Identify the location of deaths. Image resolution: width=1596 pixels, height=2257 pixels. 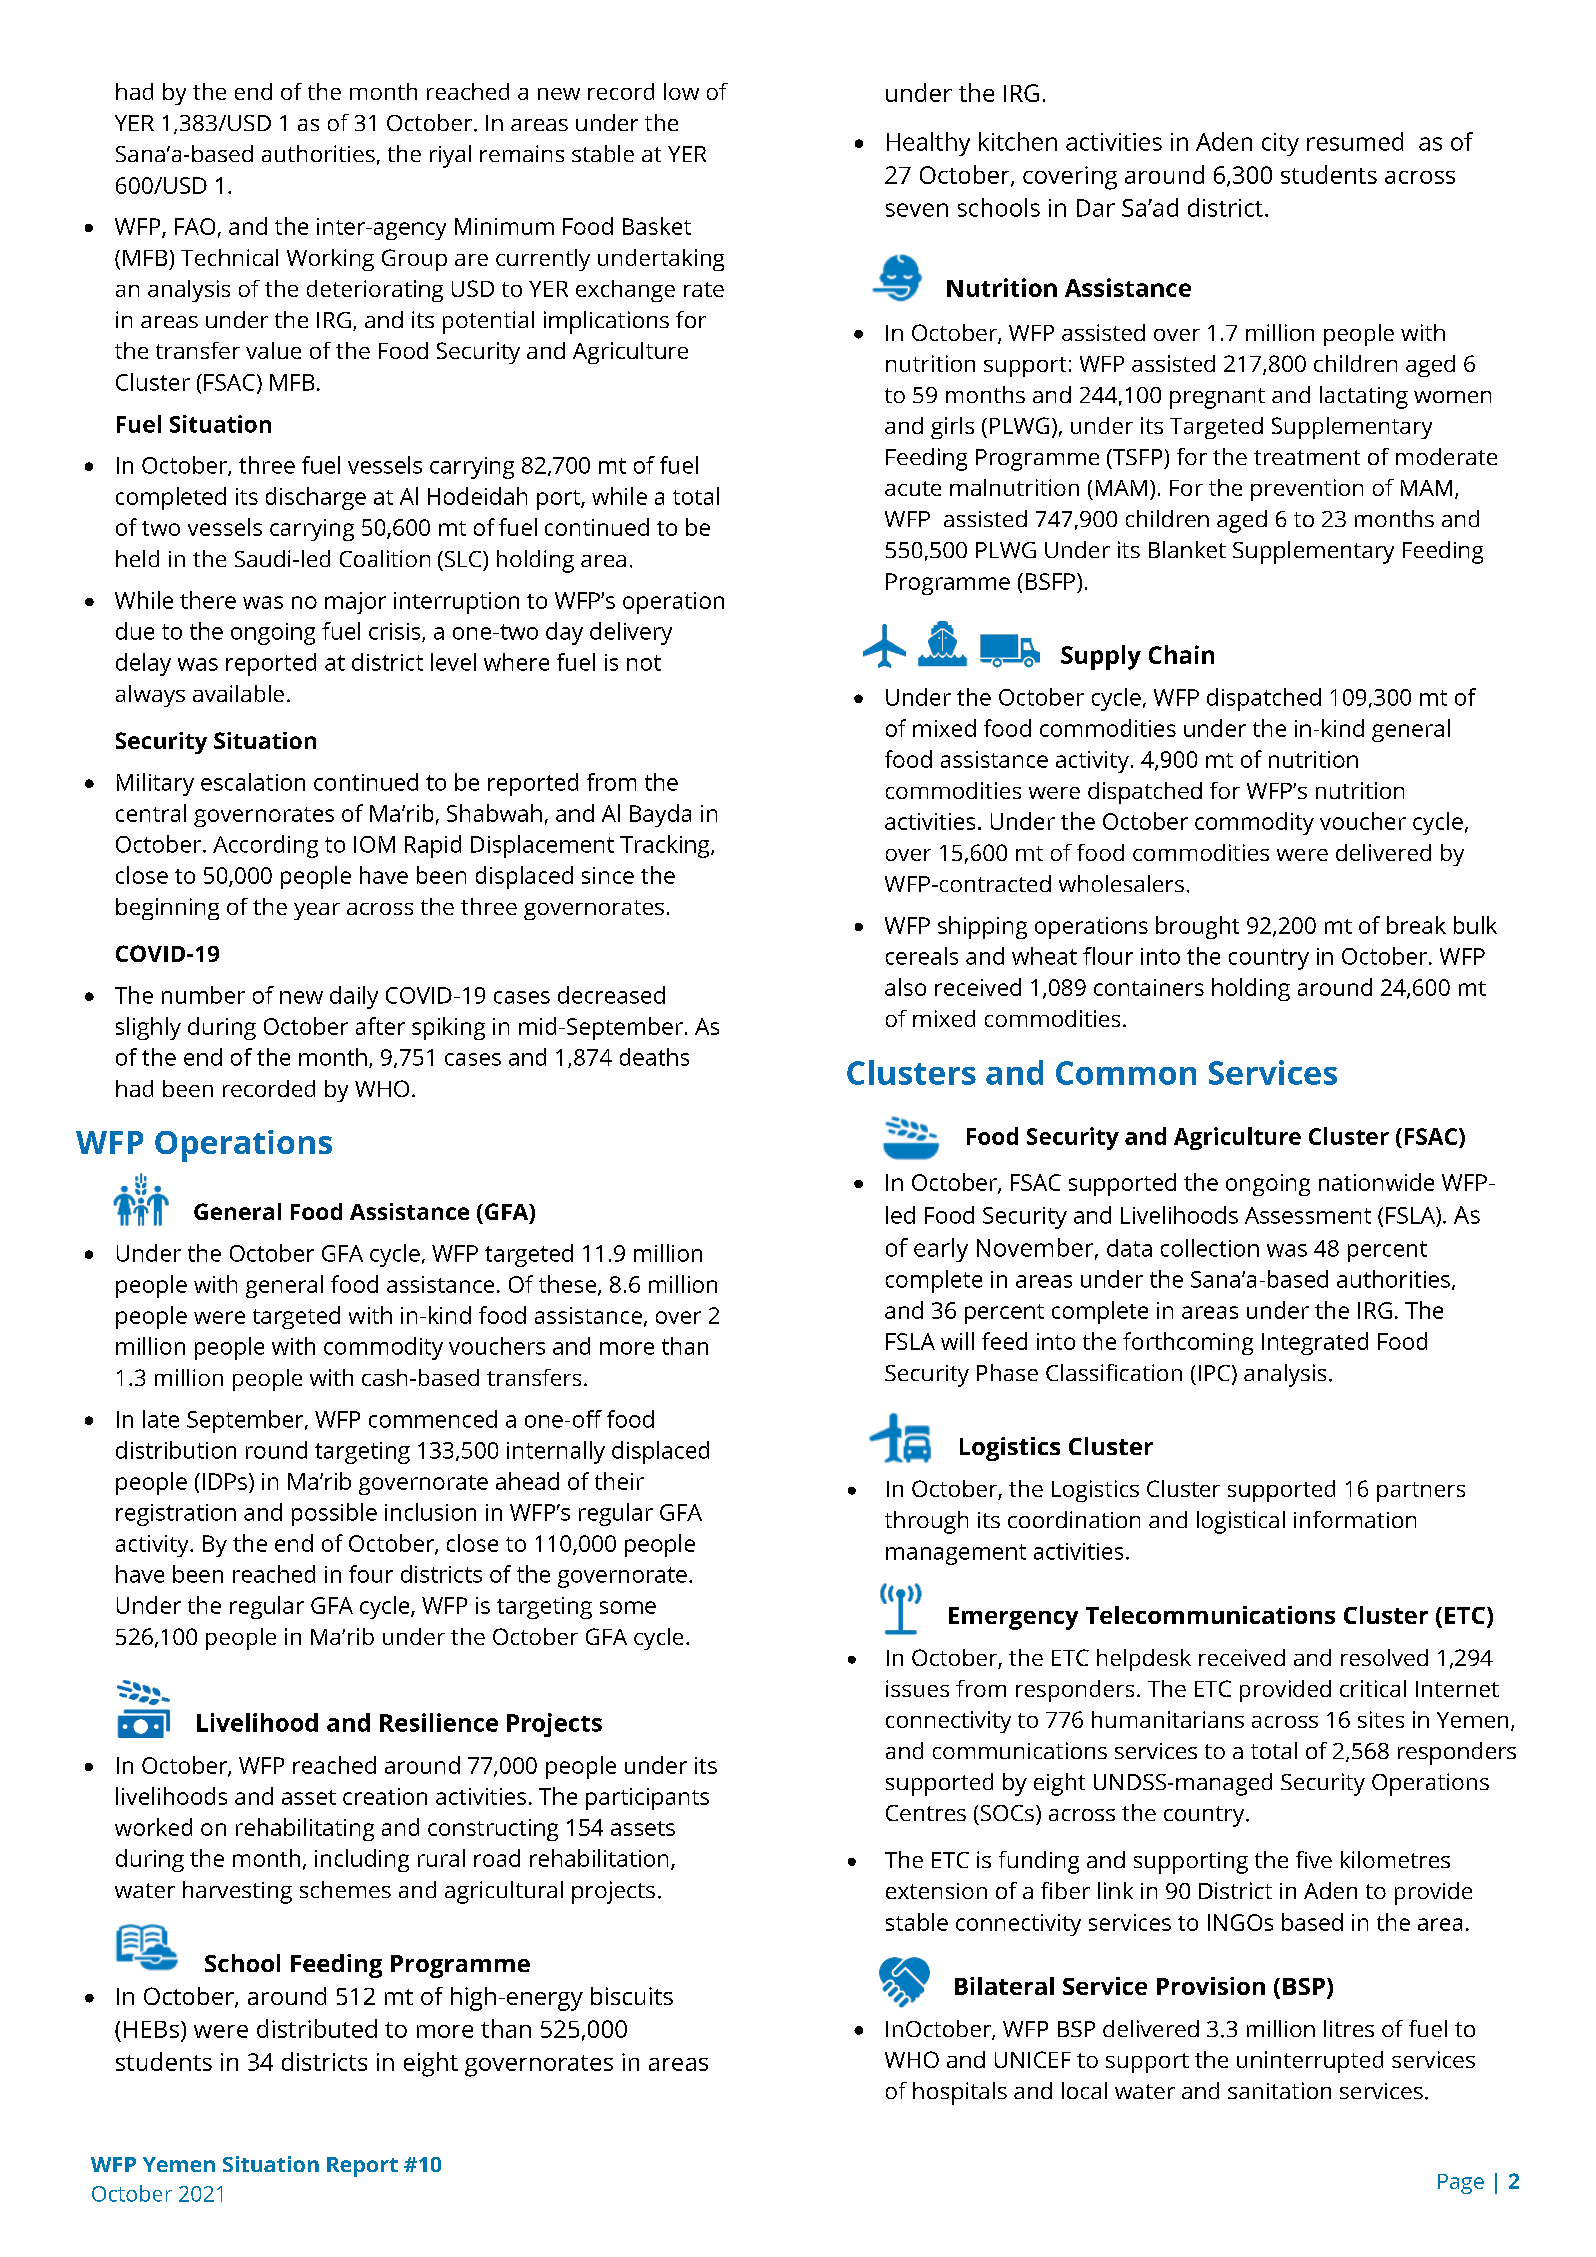
(654, 1057).
